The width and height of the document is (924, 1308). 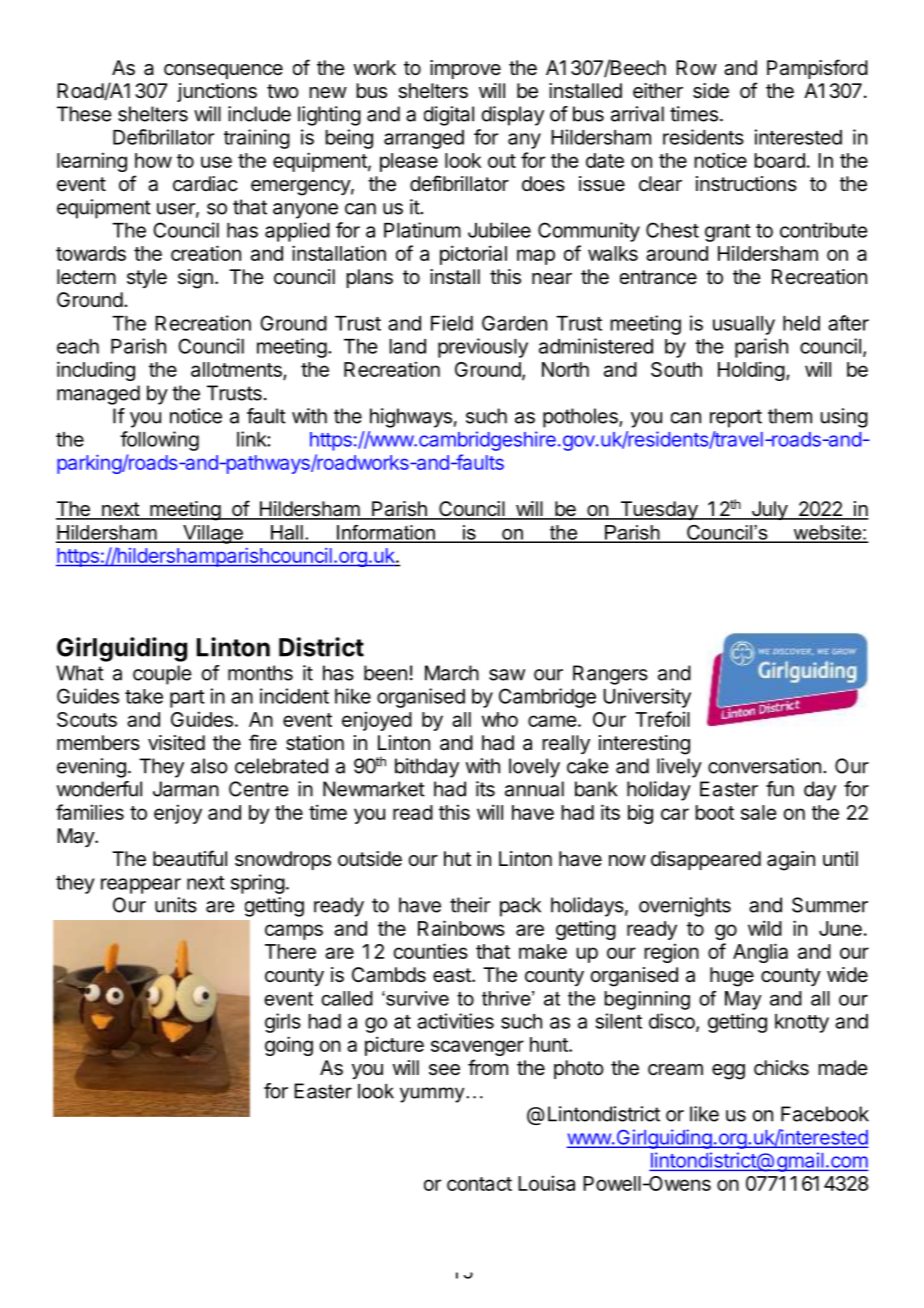 What do you see at coordinates (449, 116) in the document?
I see `digital` at bounding box center [449, 116].
